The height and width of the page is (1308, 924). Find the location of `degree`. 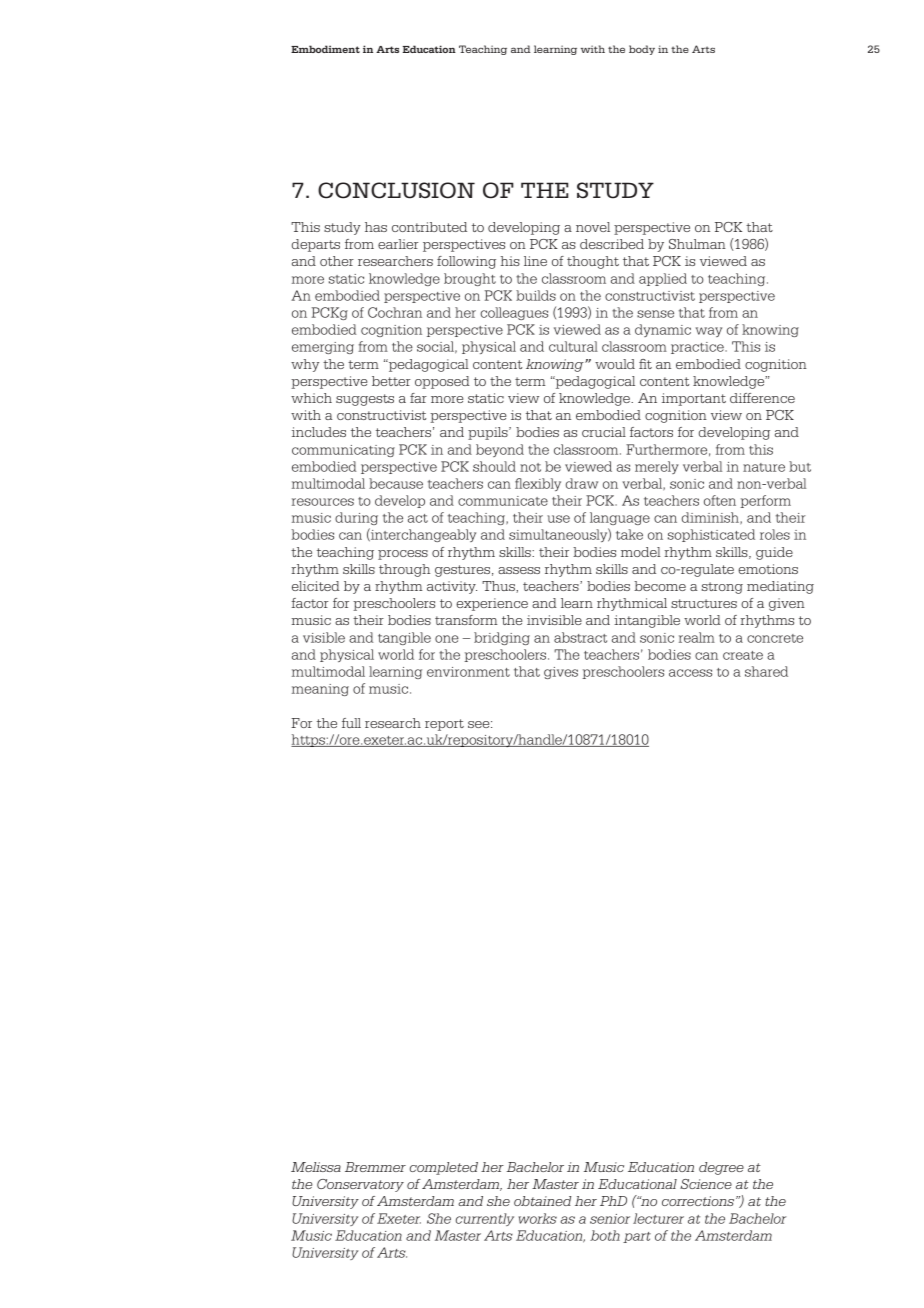

degree is located at coordinates (721, 1168).
